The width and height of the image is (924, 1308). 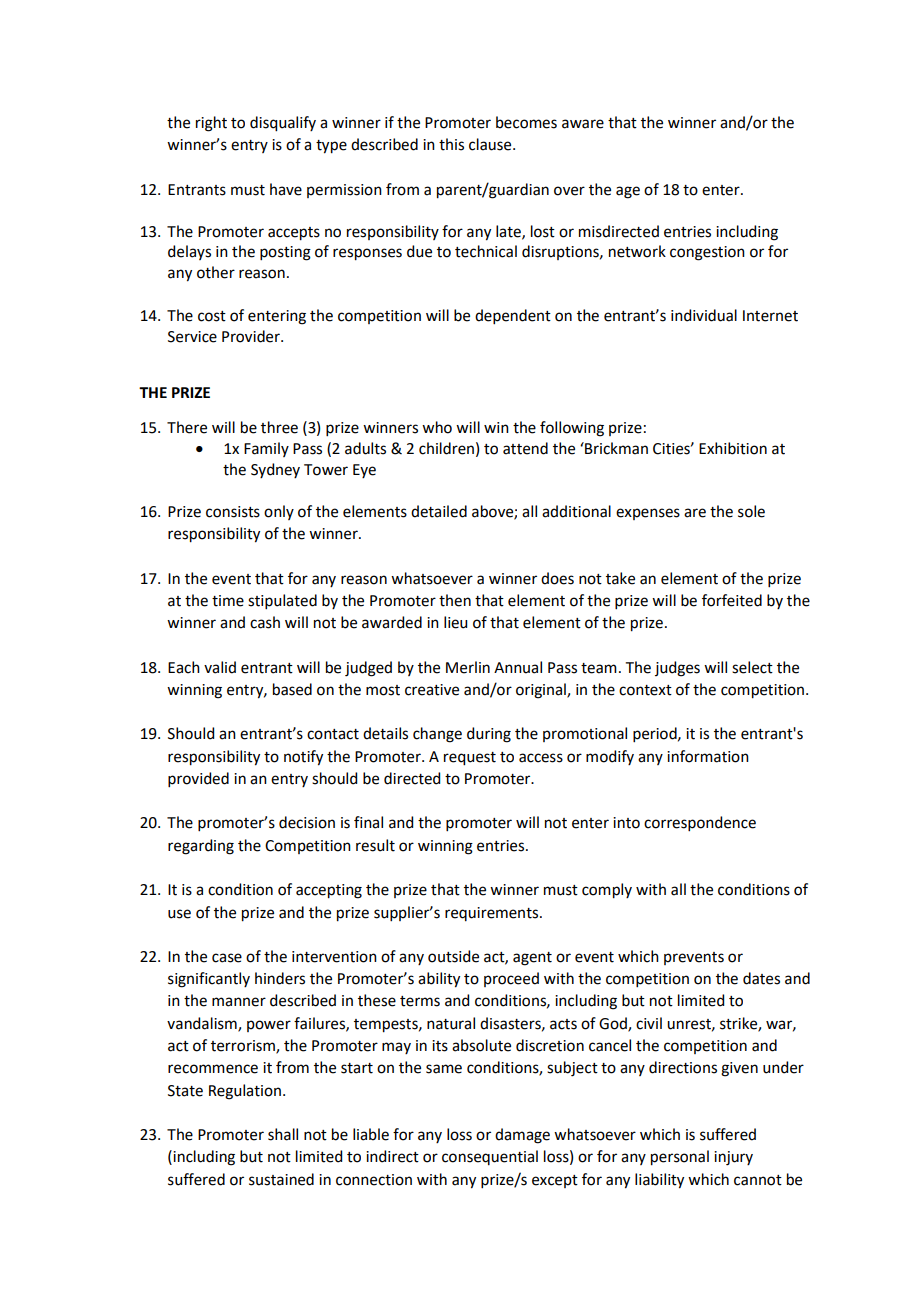 I want to click on decision, so click(x=307, y=822).
